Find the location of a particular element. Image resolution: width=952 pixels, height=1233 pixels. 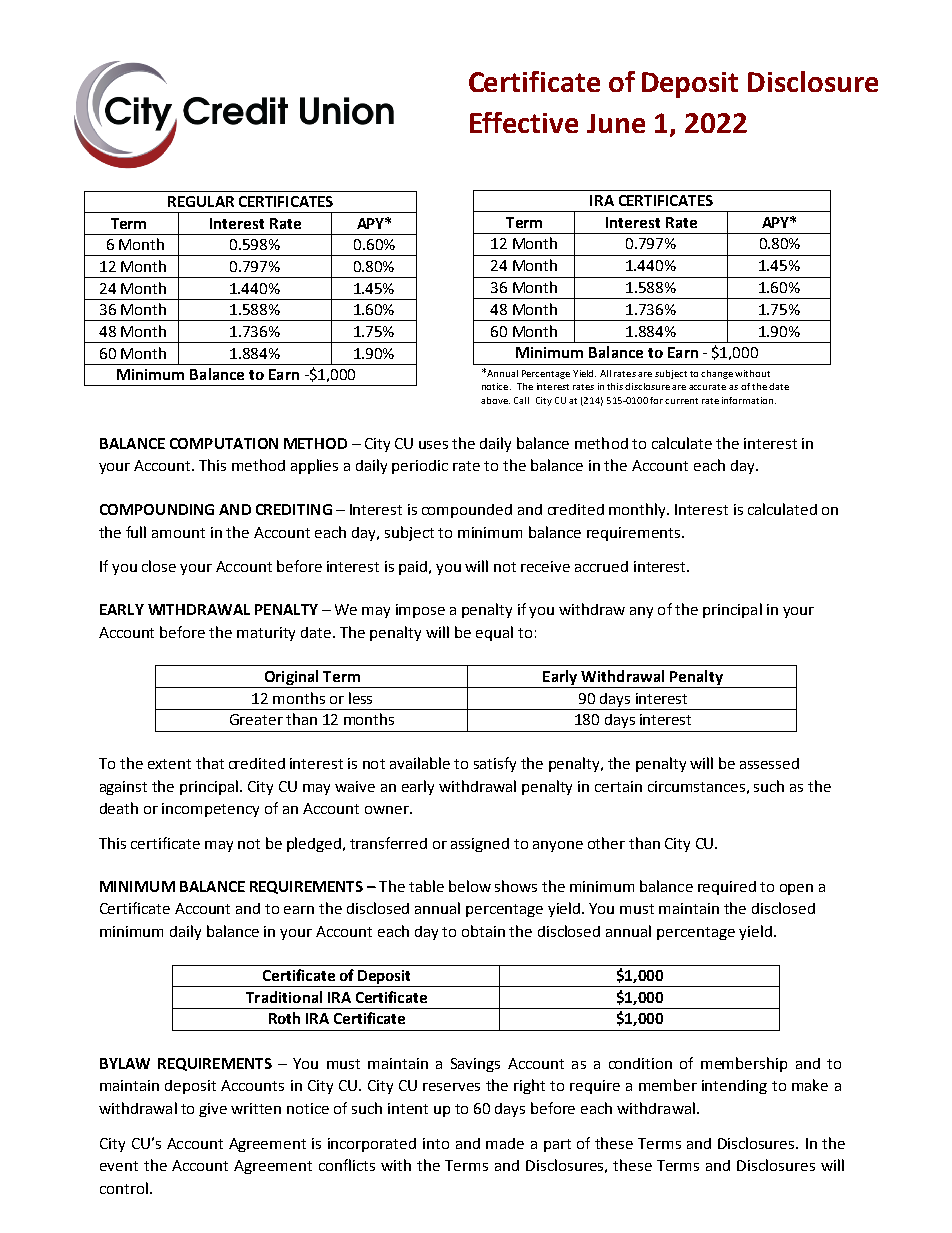

June is located at coordinates (616, 123).
